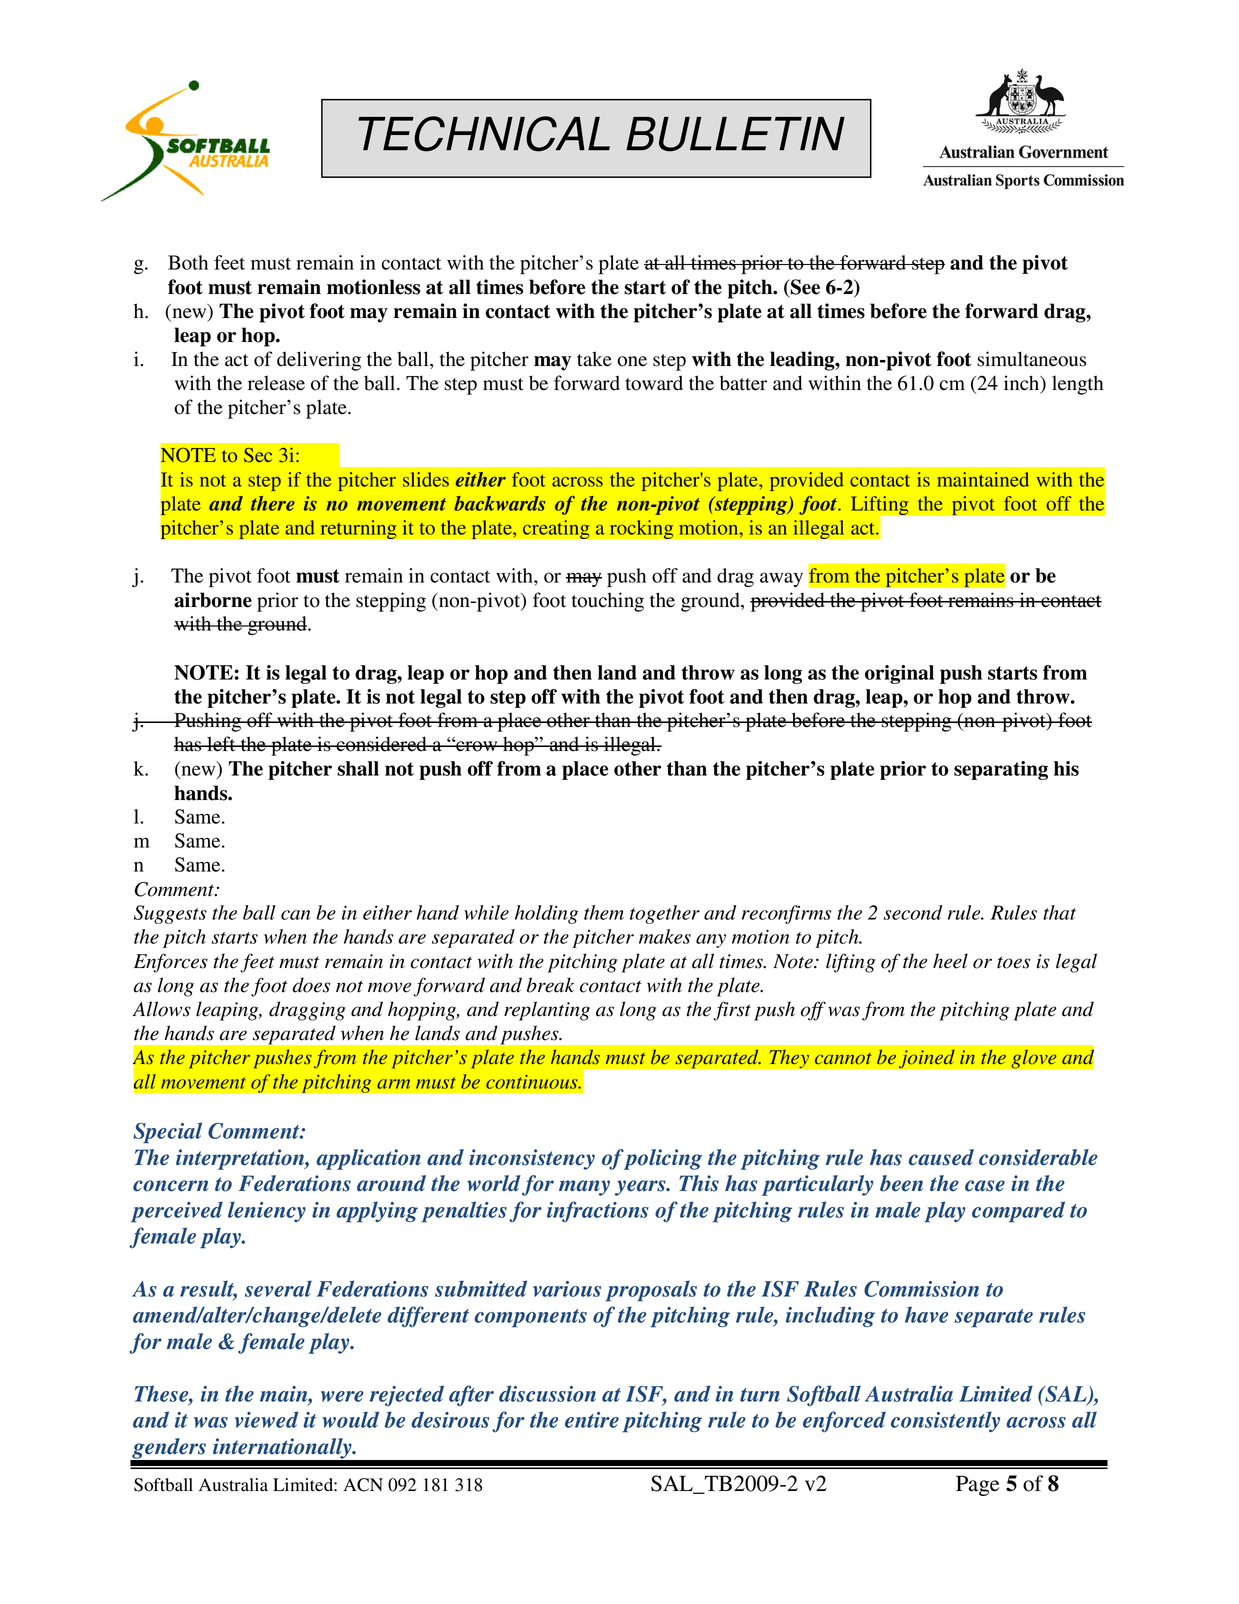  What do you see at coordinates (950, 961) in the document?
I see `heel` at bounding box center [950, 961].
